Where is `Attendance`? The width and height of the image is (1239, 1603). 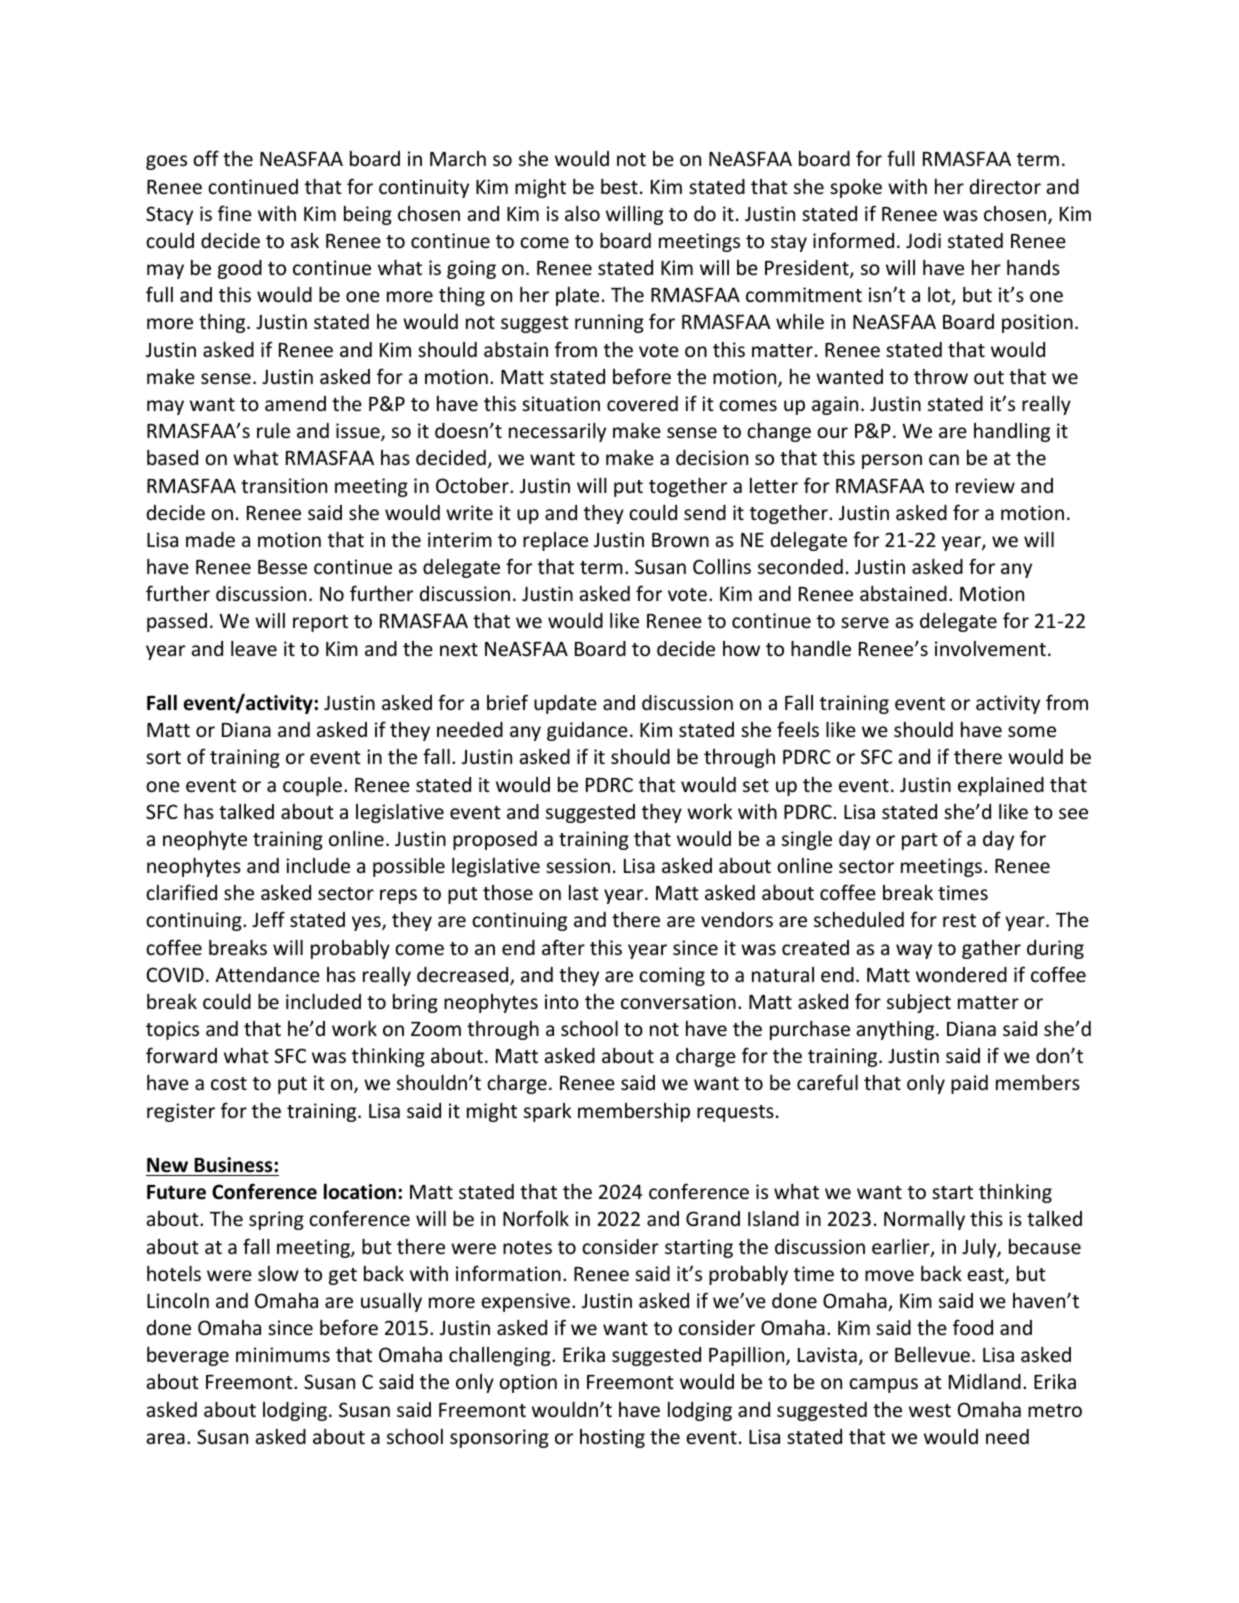
Attendance is located at coordinates (267, 974).
